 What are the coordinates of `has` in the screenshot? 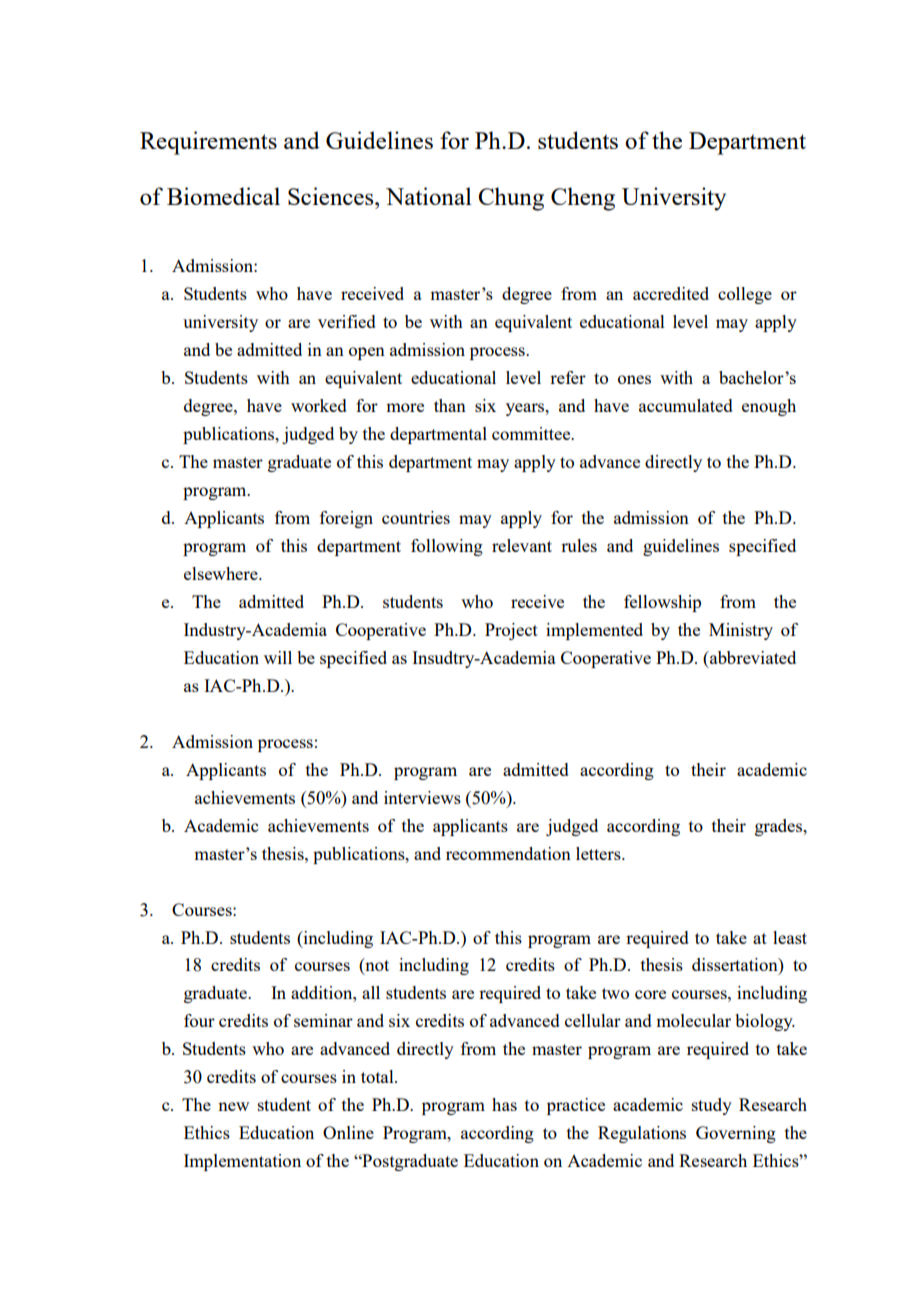 It's located at (504, 1104).
